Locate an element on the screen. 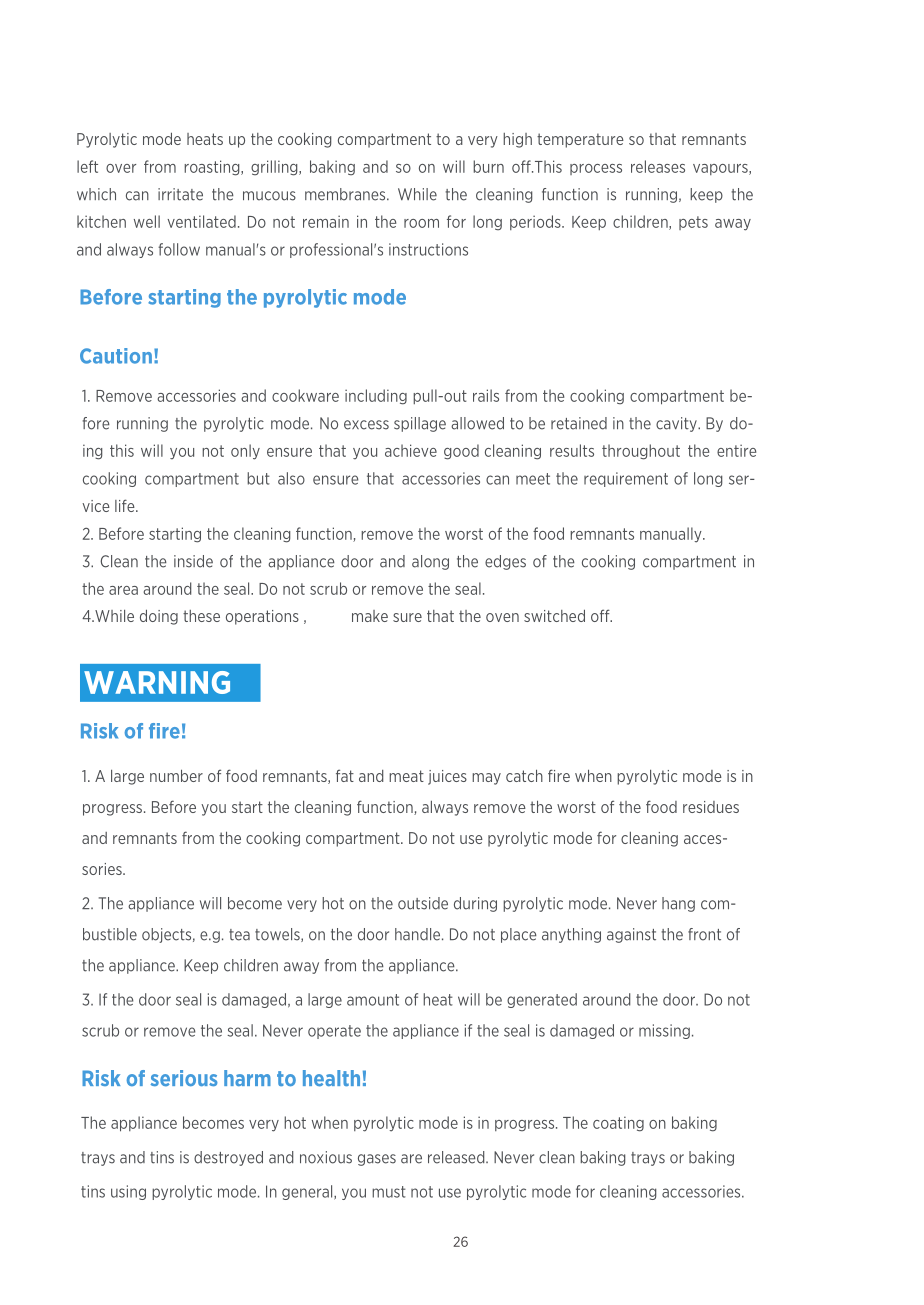  irritate is located at coordinates (180, 194).
